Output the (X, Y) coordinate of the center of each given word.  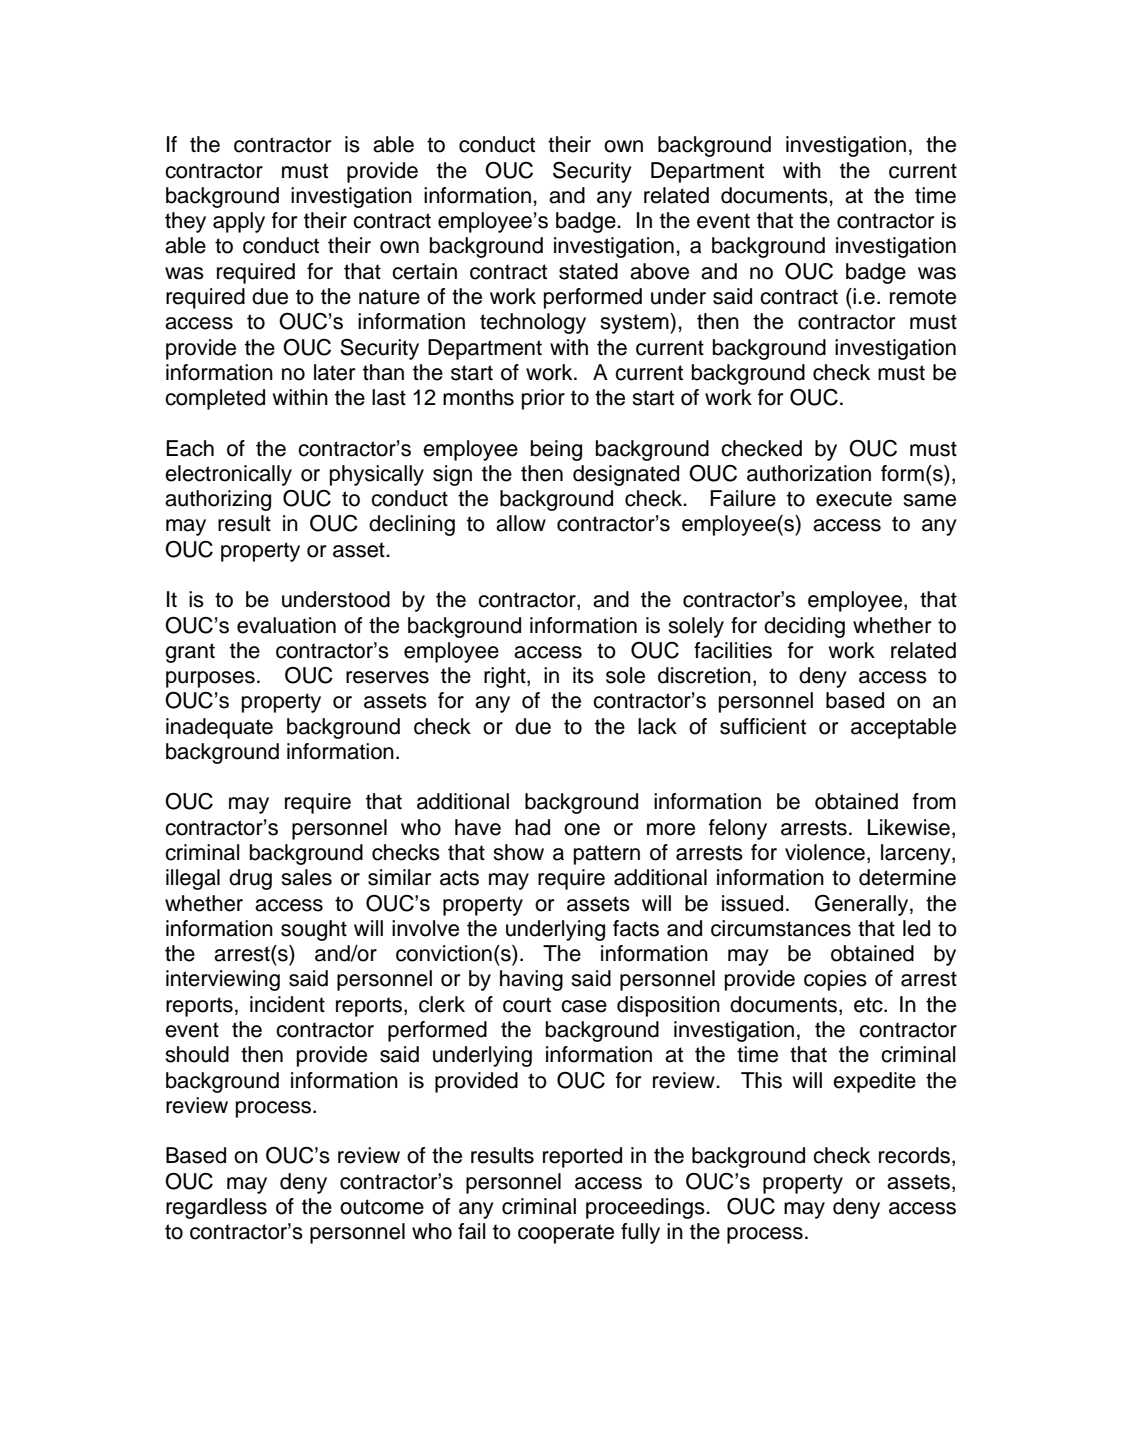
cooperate (566, 1234)
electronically (228, 475)
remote (923, 297)
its (583, 675)
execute (854, 499)
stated (588, 271)
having (531, 980)
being (556, 450)
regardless (216, 1208)
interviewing (223, 980)
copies (835, 980)
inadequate (219, 728)
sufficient (763, 726)
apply (239, 222)
